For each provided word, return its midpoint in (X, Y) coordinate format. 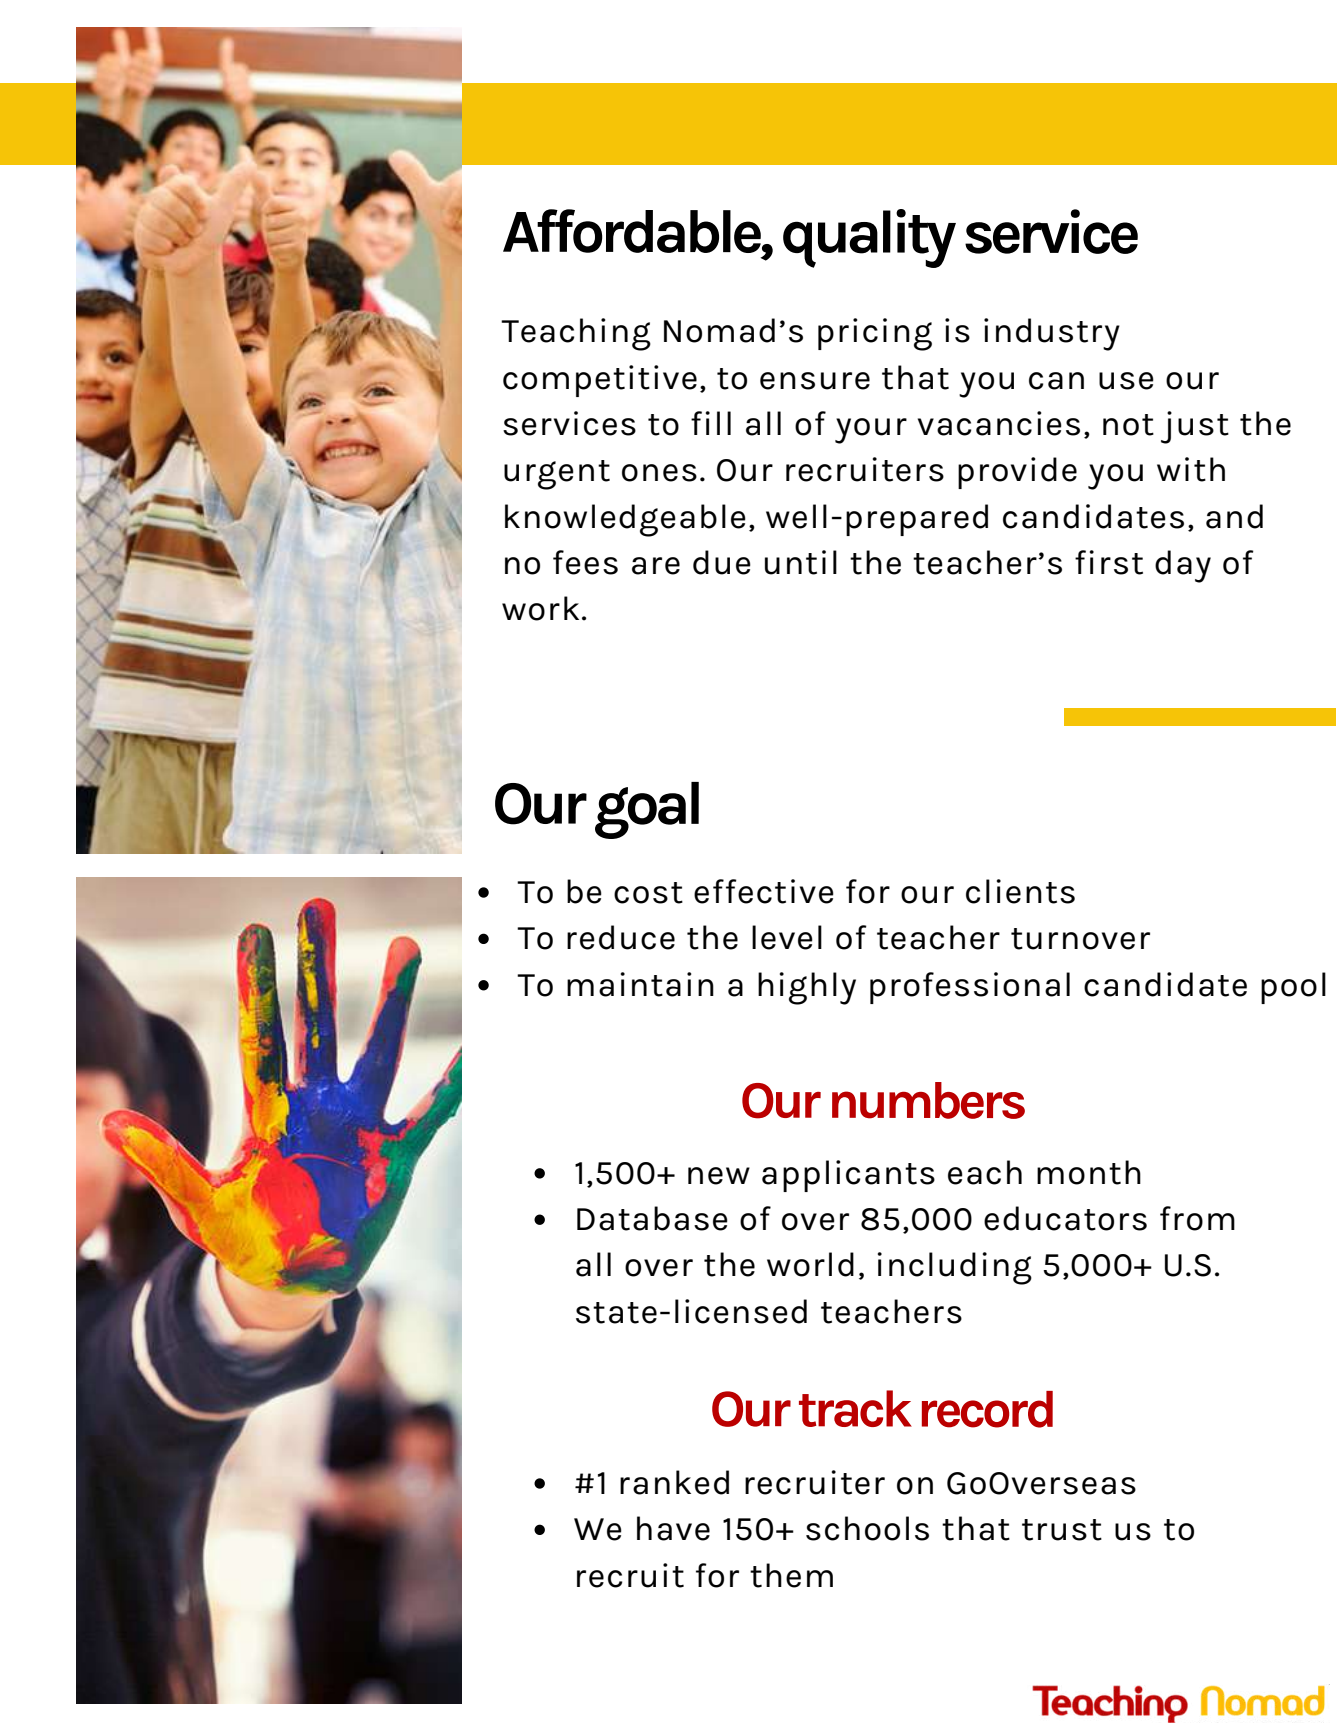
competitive (600, 381)
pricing (875, 334)
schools (867, 1528)
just (1195, 427)
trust (1062, 1530)
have (673, 1528)
